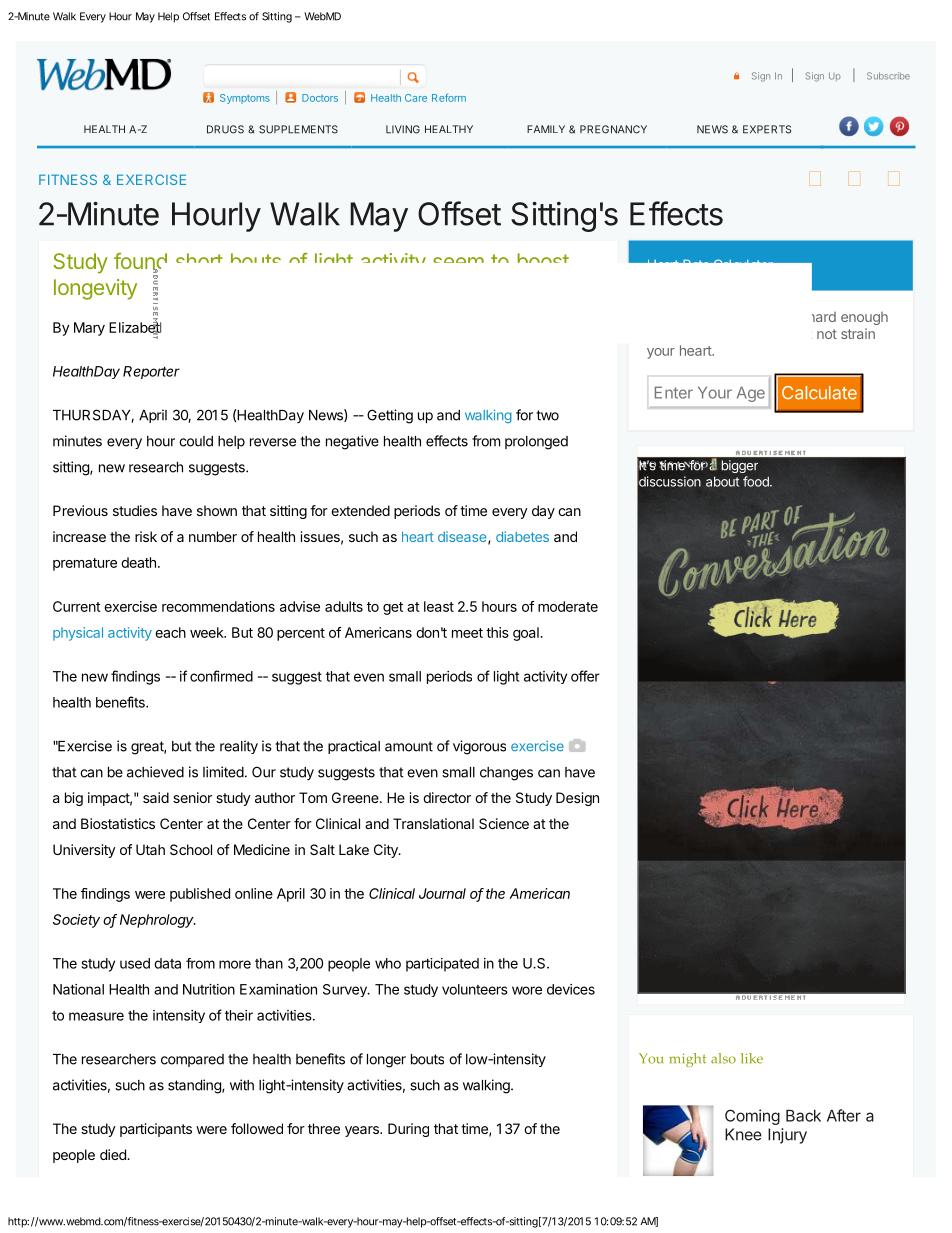  I want to click on about, so click(722, 481).
